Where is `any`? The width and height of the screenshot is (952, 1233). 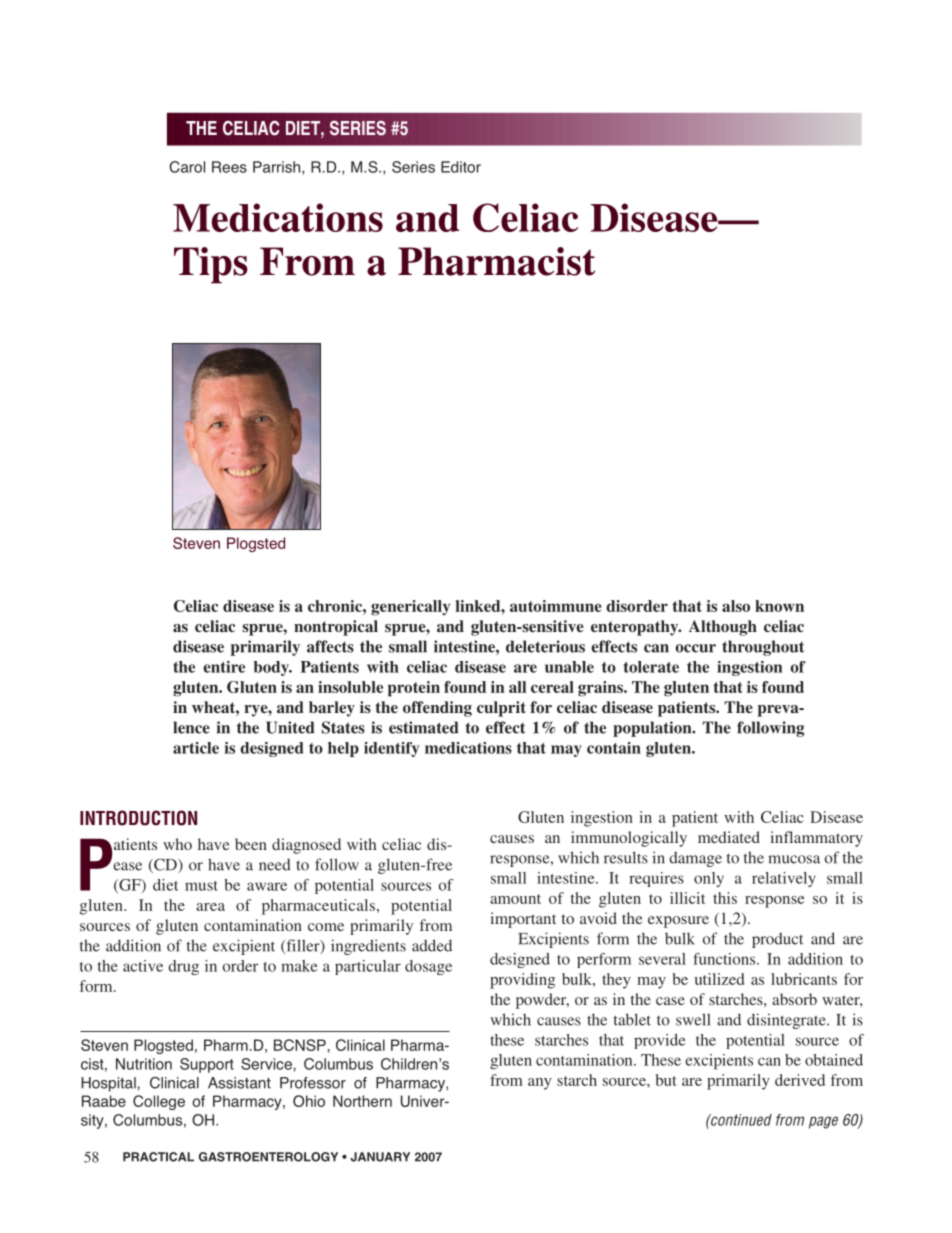
any is located at coordinates (540, 1084).
